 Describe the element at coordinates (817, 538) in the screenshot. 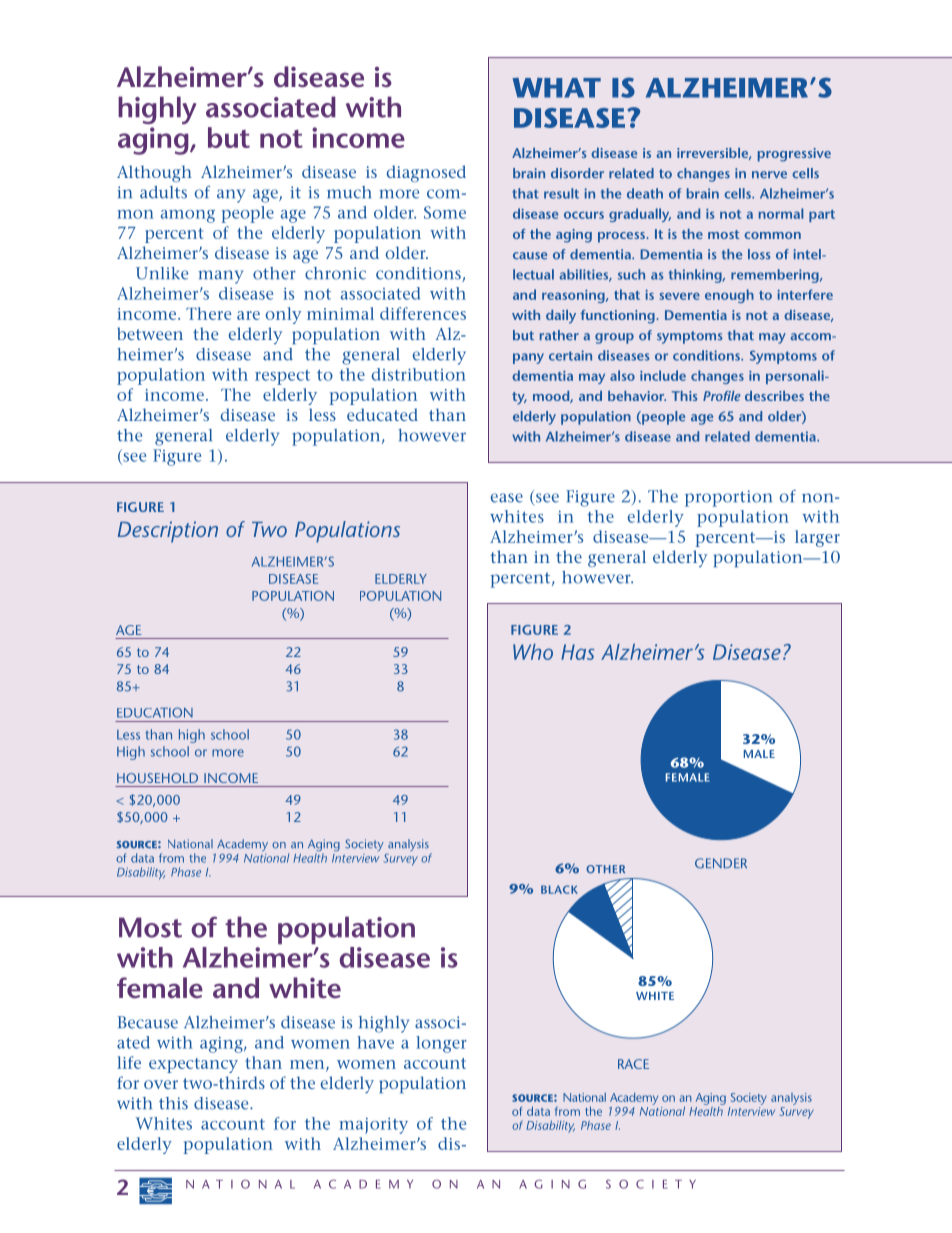

I see `larger` at that location.
